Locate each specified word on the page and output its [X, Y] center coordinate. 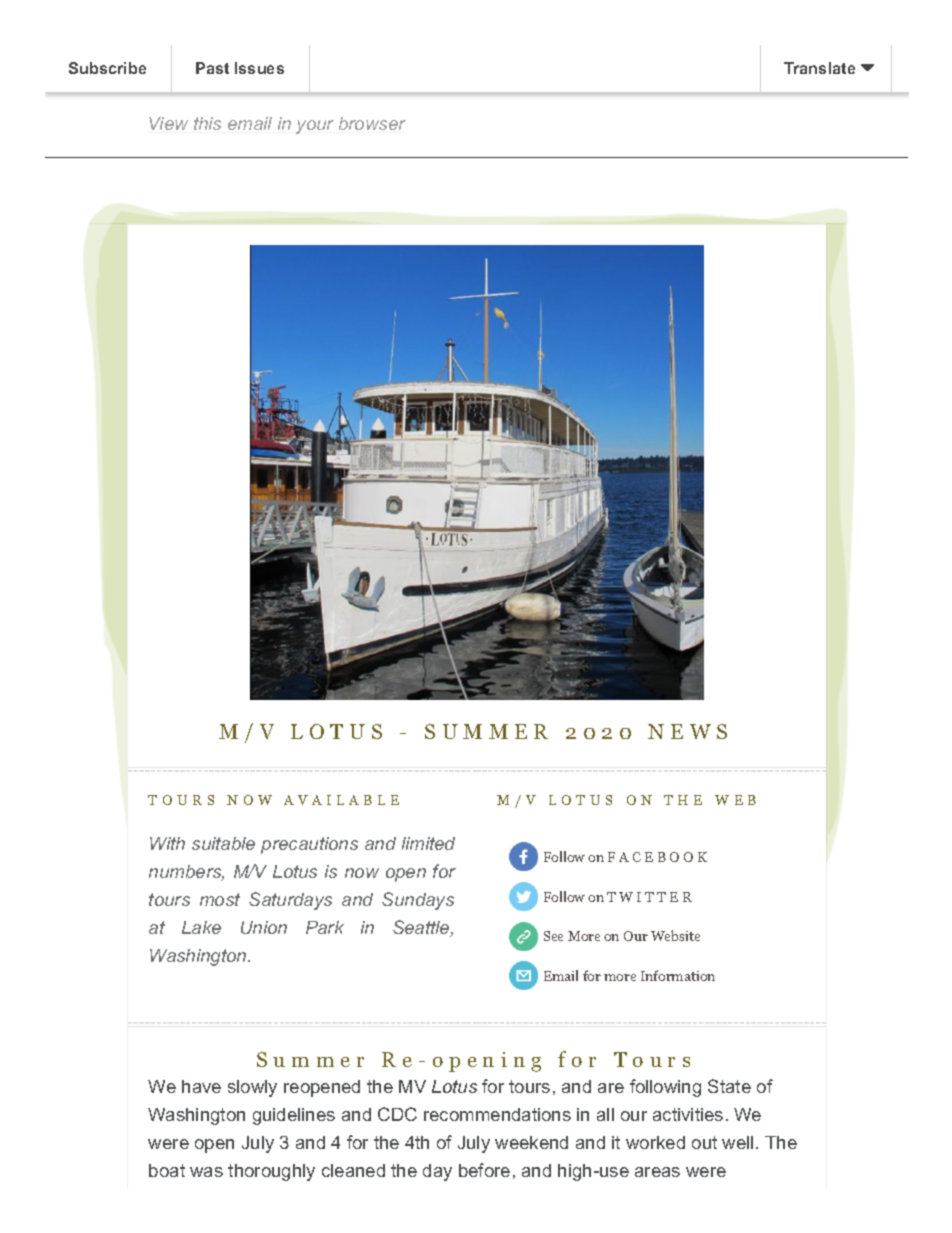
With [167, 843]
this [207, 123]
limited [428, 843]
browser [372, 123]
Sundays [418, 901]
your [315, 127]
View [168, 123]
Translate [819, 68]
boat [167, 1170]
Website [675, 935]
